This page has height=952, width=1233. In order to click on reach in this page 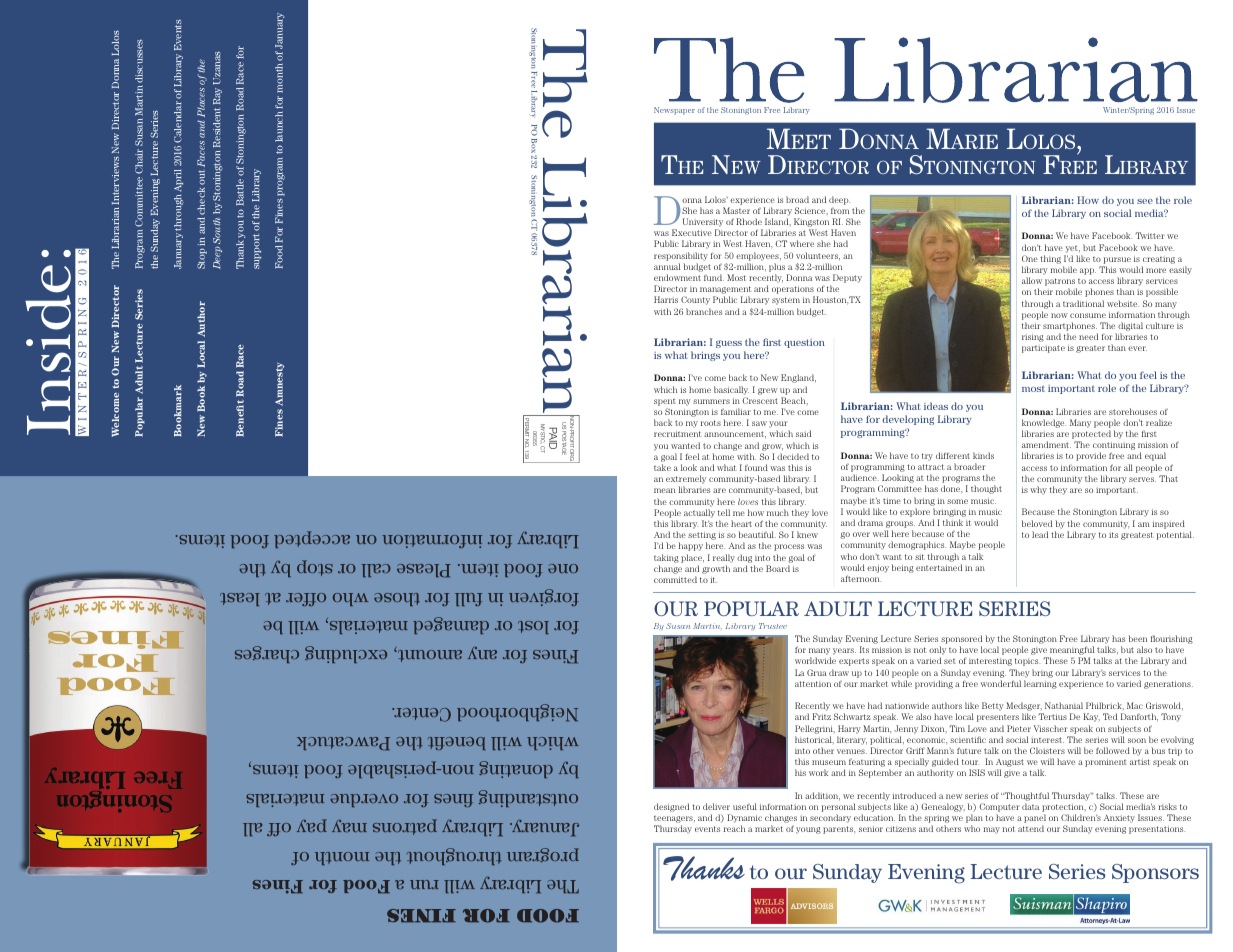, I will do `click(734, 828)`.
